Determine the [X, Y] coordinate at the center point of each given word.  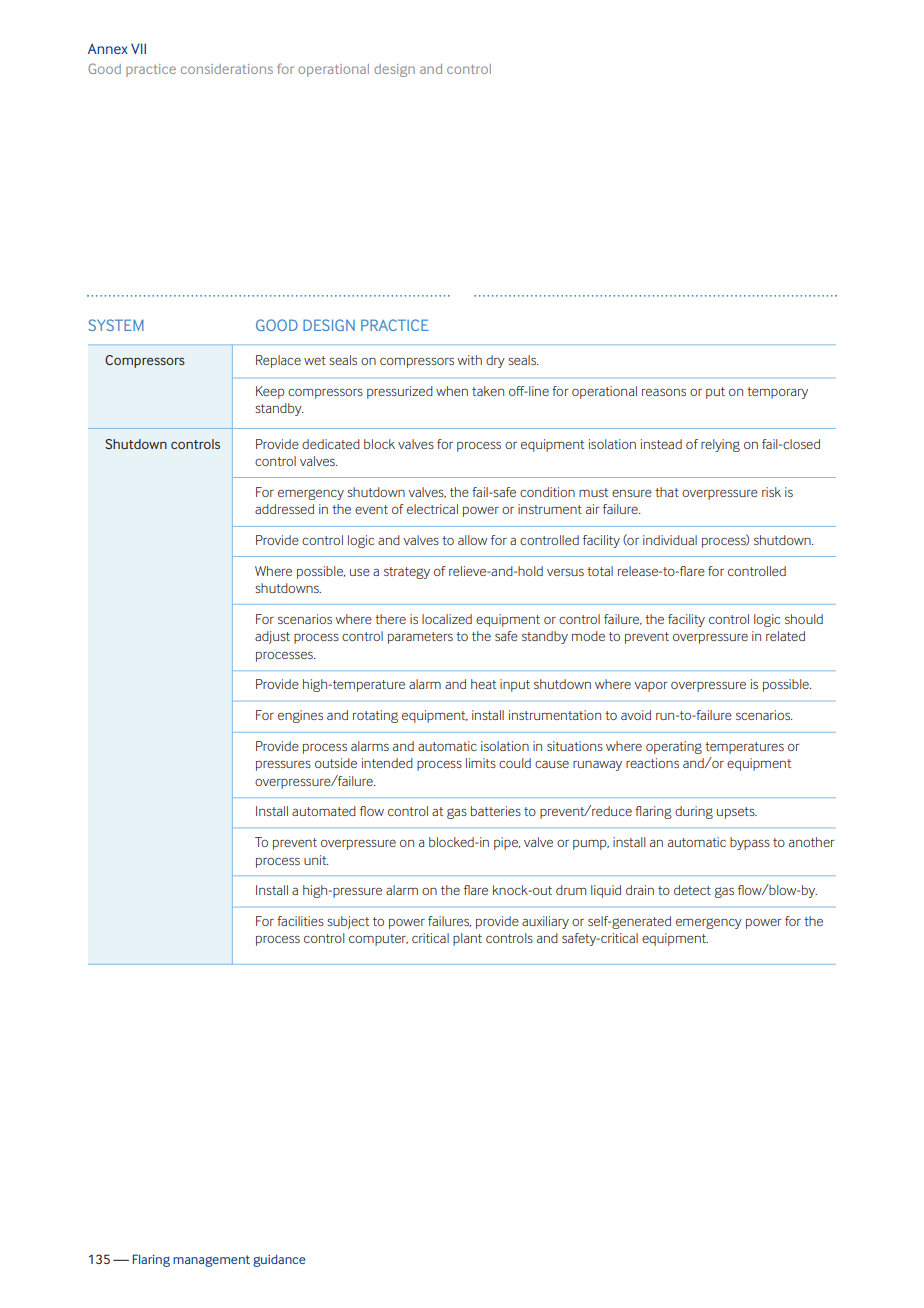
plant [467, 939]
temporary [777, 393]
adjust [272, 637]
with [469, 360]
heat [483, 684]
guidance [279, 1260]
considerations [227, 69]
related [785, 636]
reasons [664, 392]
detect [692, 890]
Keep [270, 392]
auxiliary [545, 922]
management [211, 1261]
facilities [300, 921]
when [452, 391]
